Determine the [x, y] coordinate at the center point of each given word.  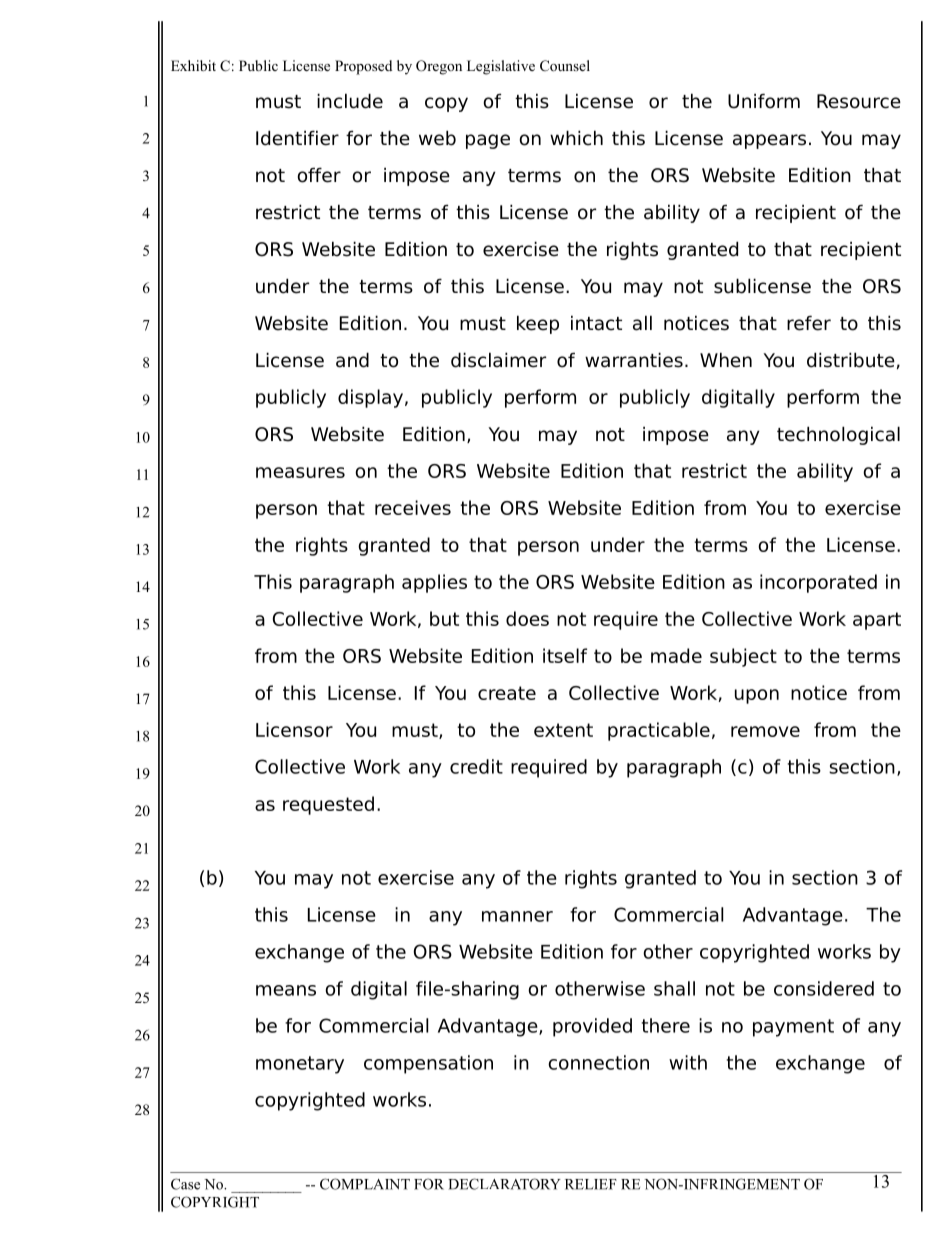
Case [185, 1184]
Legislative [501, 67]
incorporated [818, 583]
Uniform [764, 101]
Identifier [297, 138]
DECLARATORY [505, 1184]
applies [434, 583]
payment [793, 1028]
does [527, 618]
